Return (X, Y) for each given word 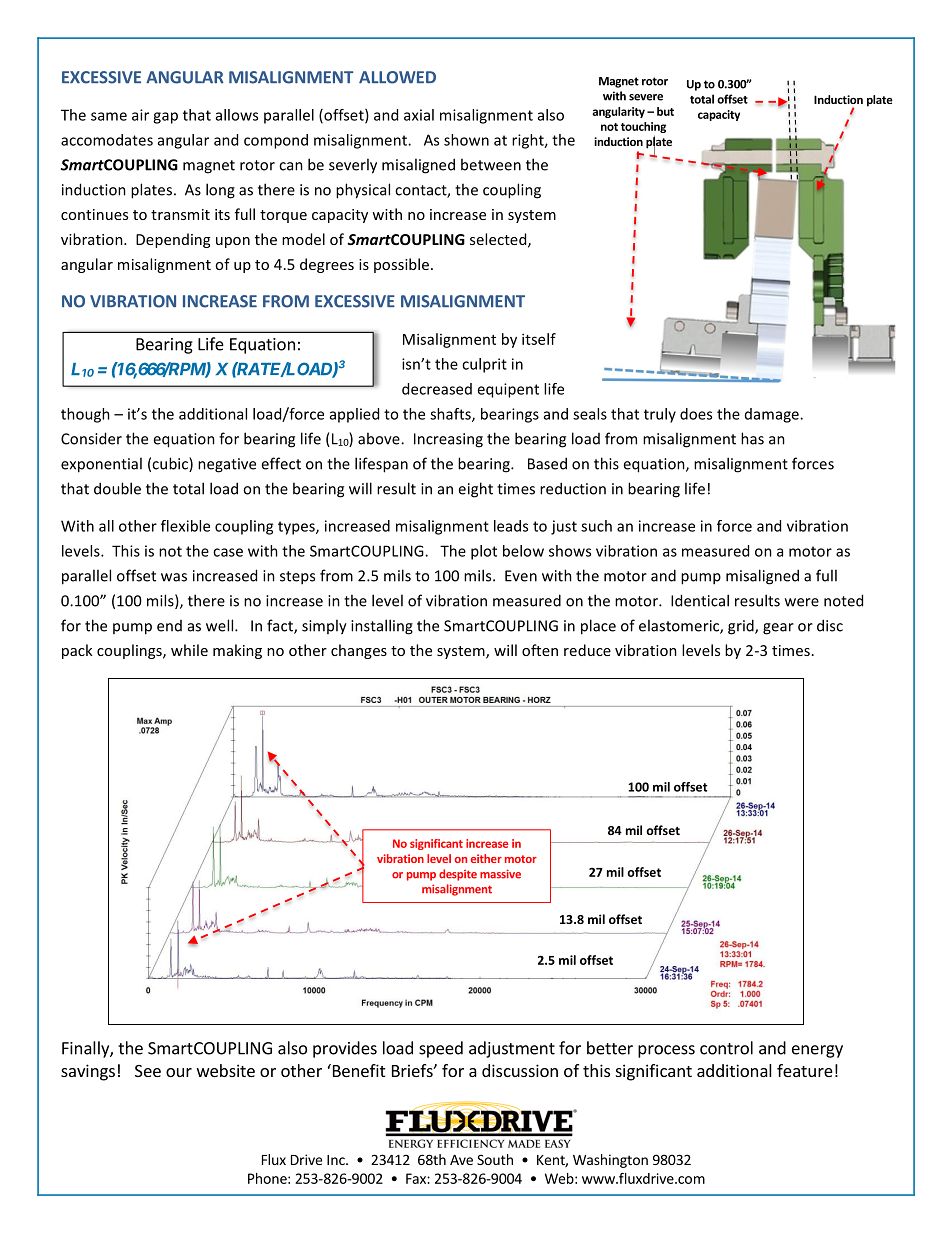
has (752, 438)
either (486, 858)
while (189, 650)
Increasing (448, 440)
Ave (461, 1160)
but (665, 111)
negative (227, 465)
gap (165, 118)
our (179, 1072)
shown (466, 140)
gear (778, 629)
